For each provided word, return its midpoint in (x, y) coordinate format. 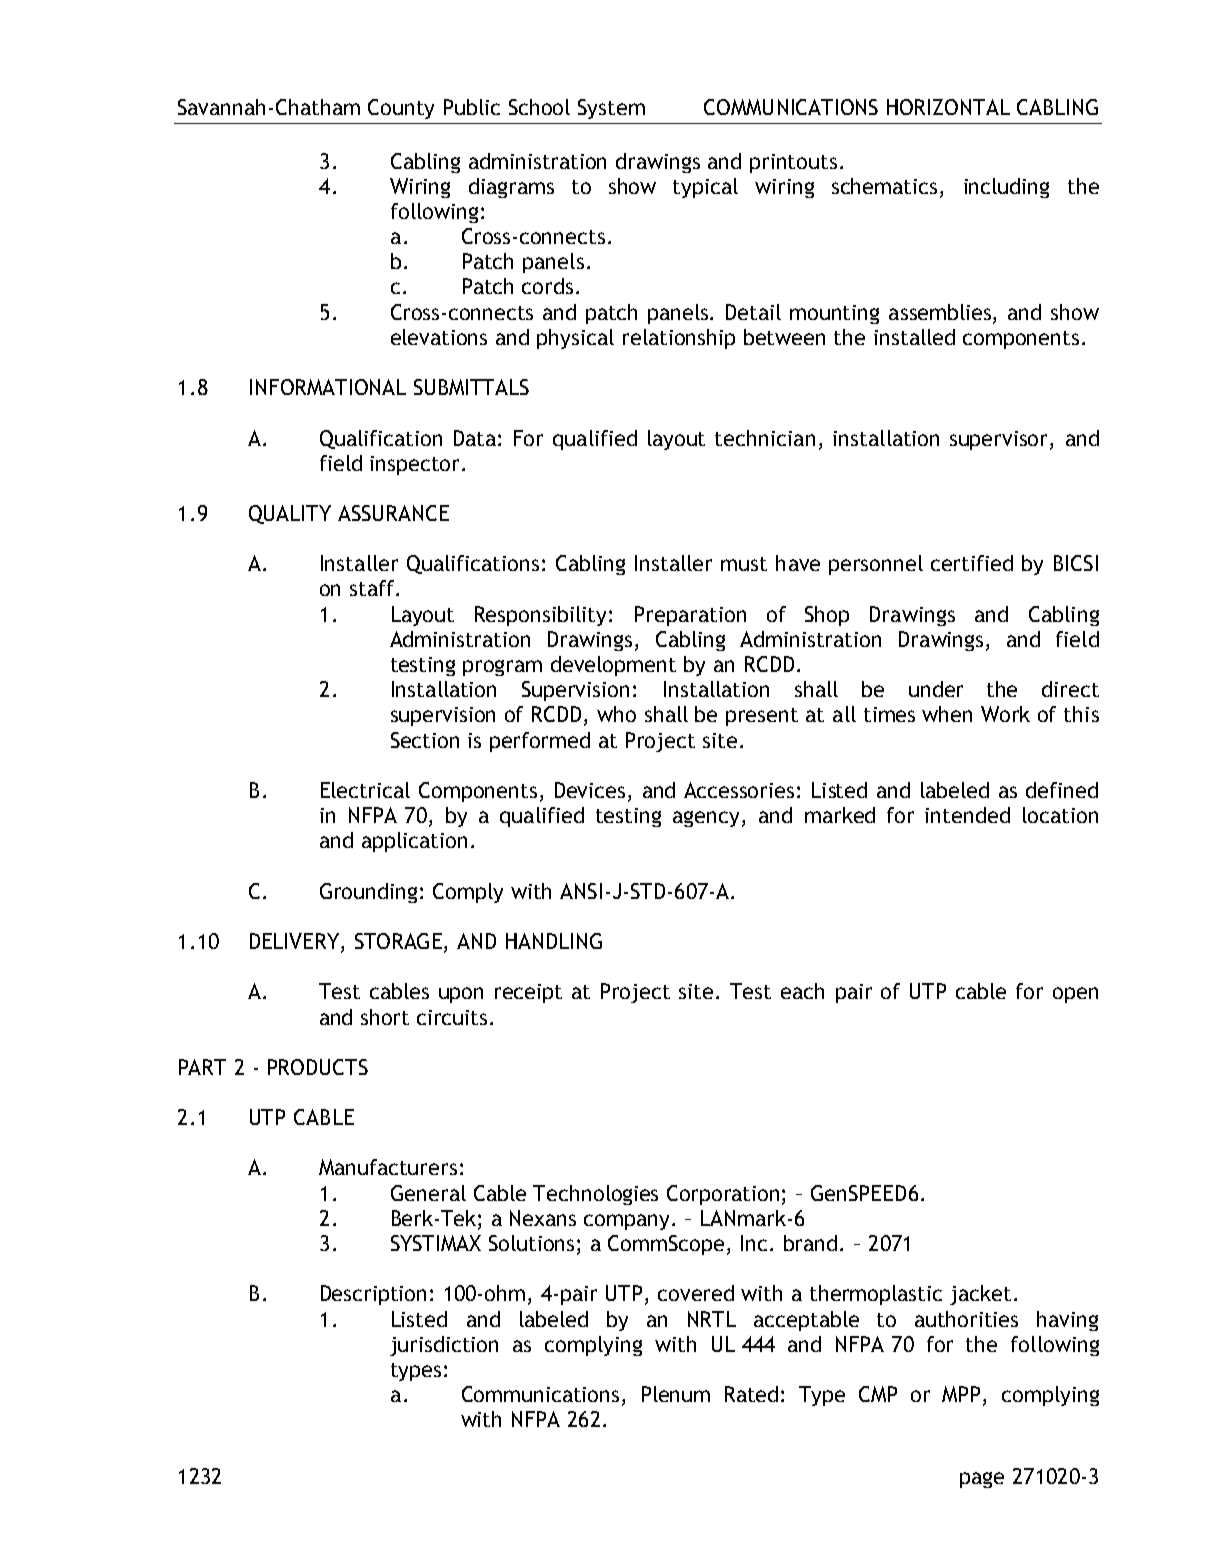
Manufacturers (388, 1167)
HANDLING (554, 941)
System (611, 109)
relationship (679, 339)
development (613, 666)
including (1006, 188)
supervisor (1000, 440)
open (1075, 995)
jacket (980, 1295)
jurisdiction (444, 1346)
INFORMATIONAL (328, 387)
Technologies (595, 1195)
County (401, 109)
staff (373, 588)
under (936, 689)
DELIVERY (296, 942)
